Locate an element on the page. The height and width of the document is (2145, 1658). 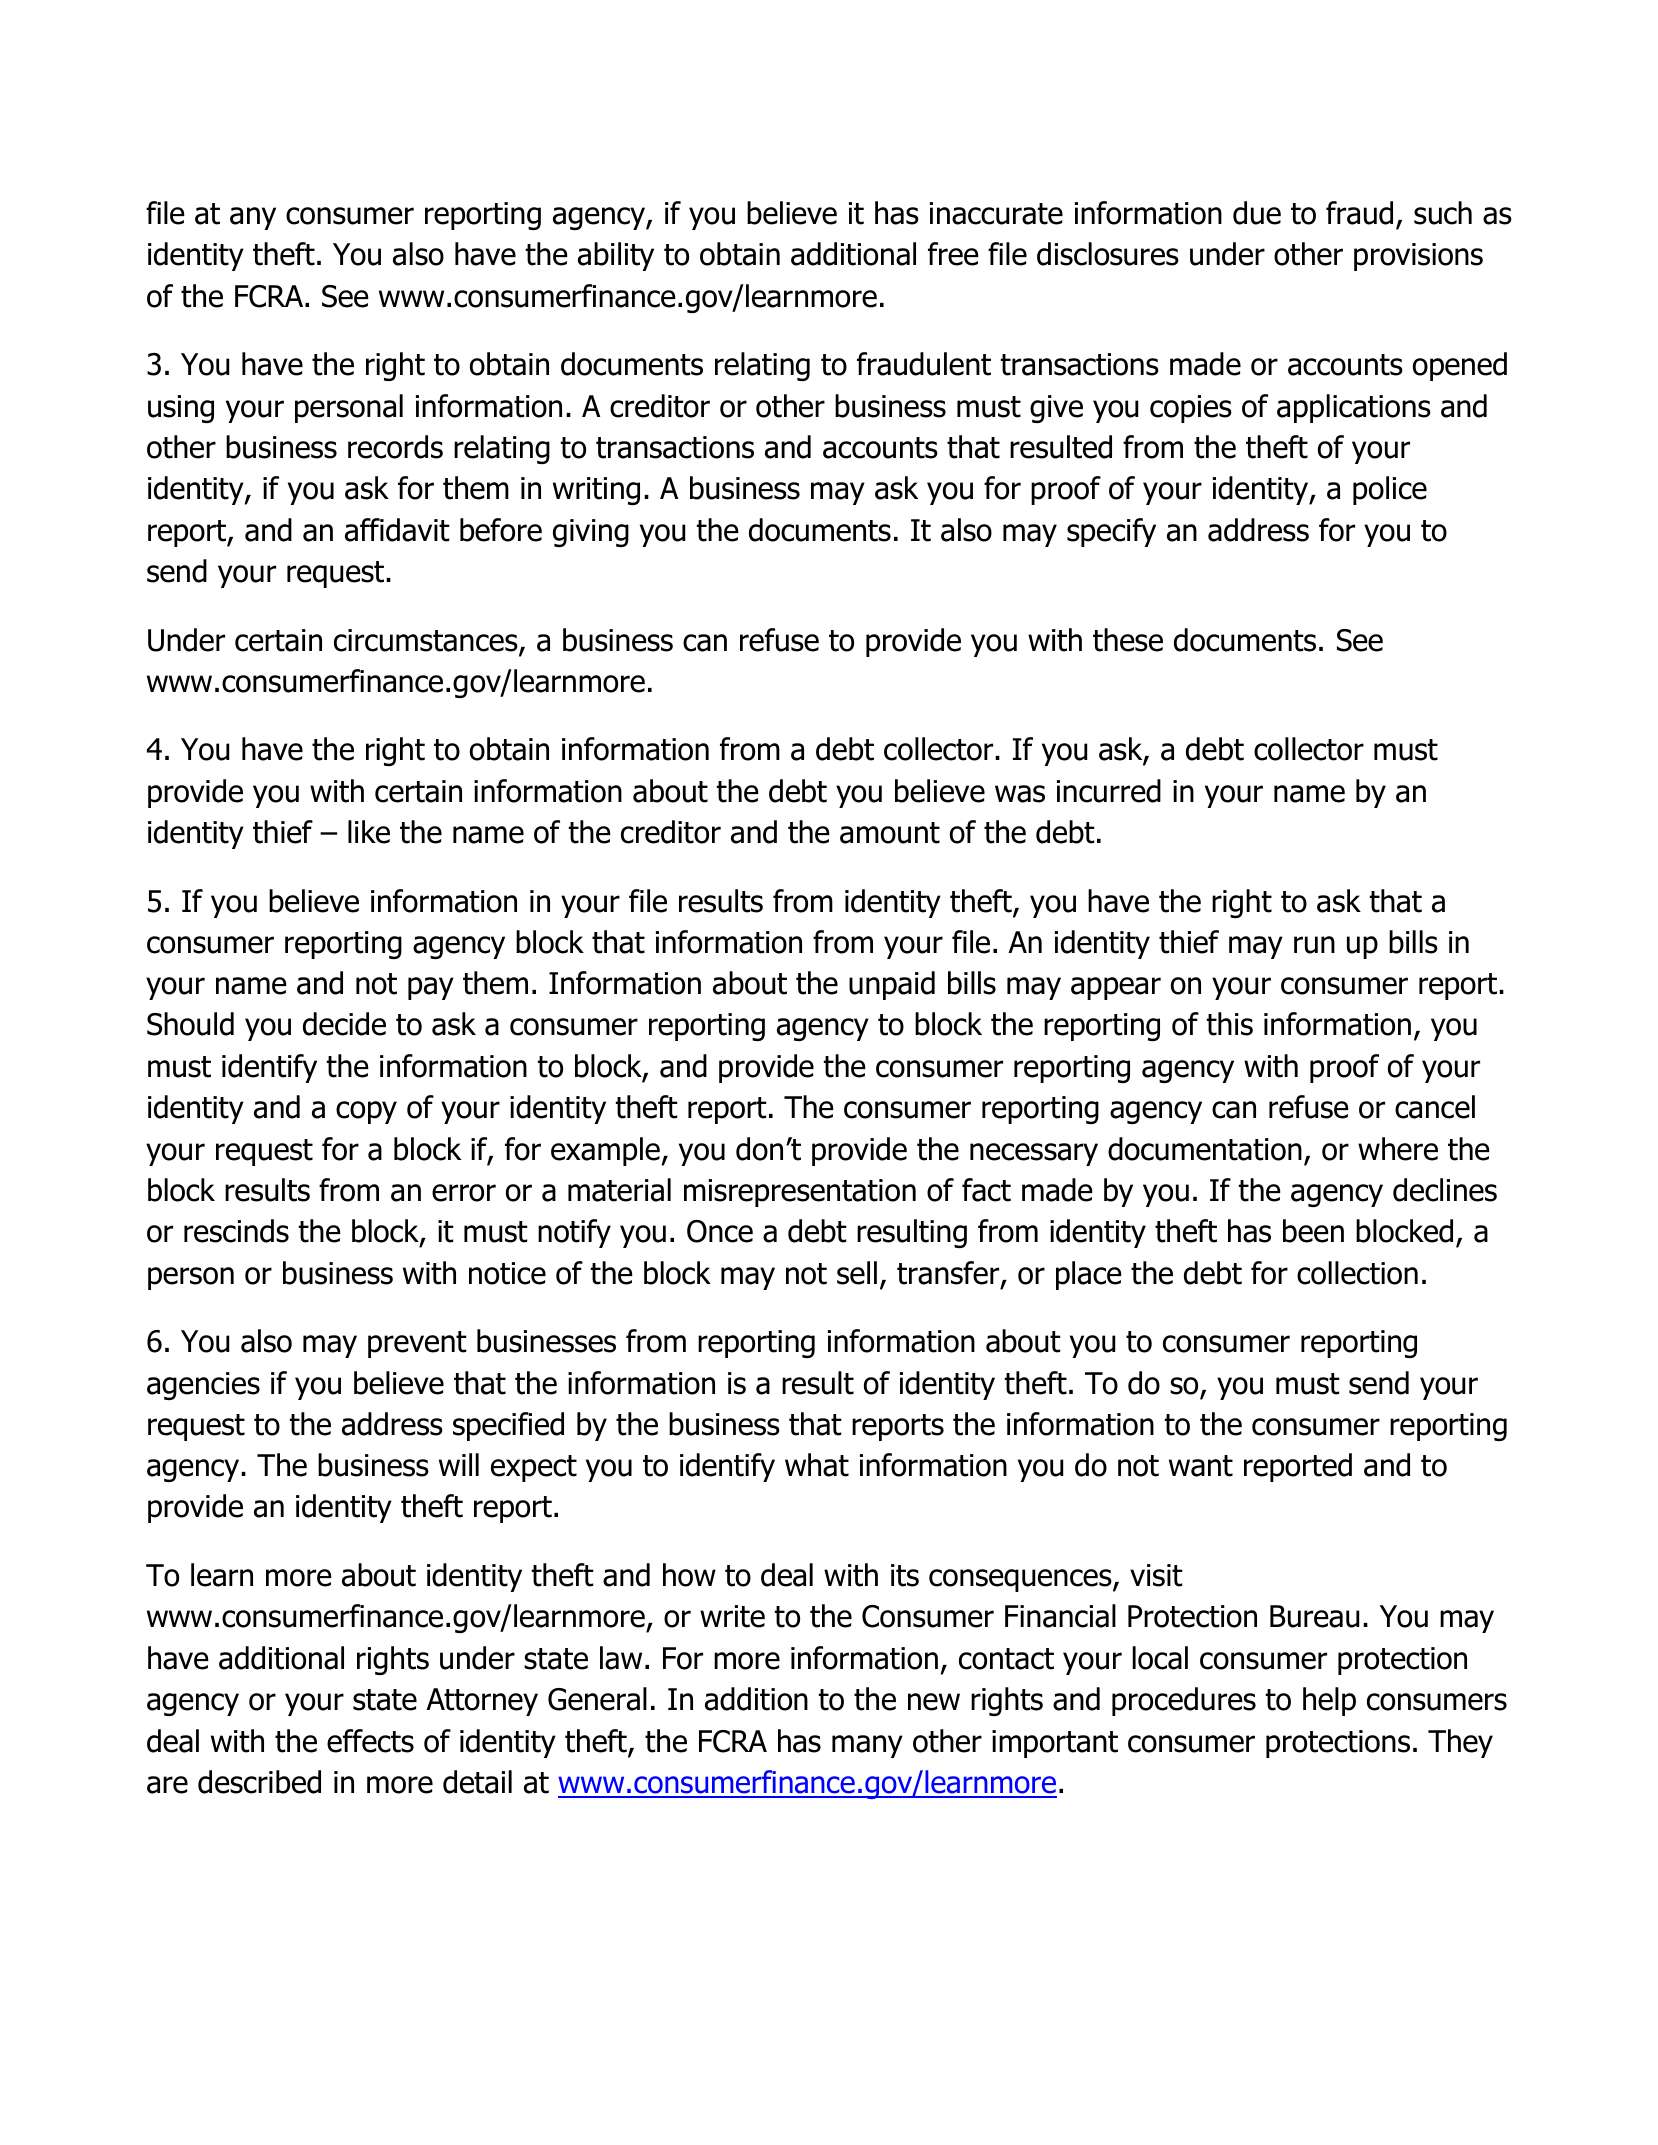
collection is located at coordinates (1357, 1273).
